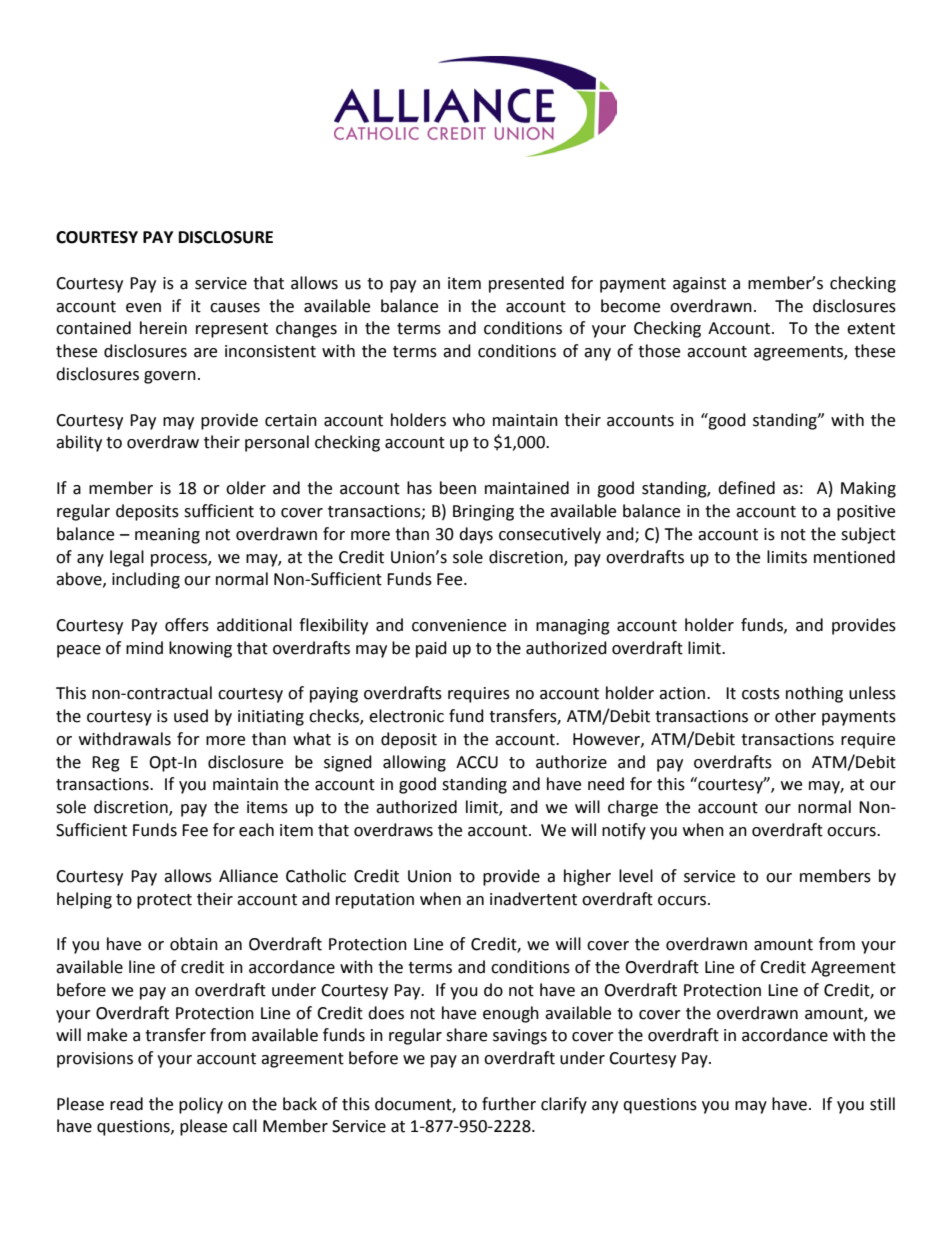 This screenshot has width=952, height=1233. I want to click on each, so click(256, 830).
